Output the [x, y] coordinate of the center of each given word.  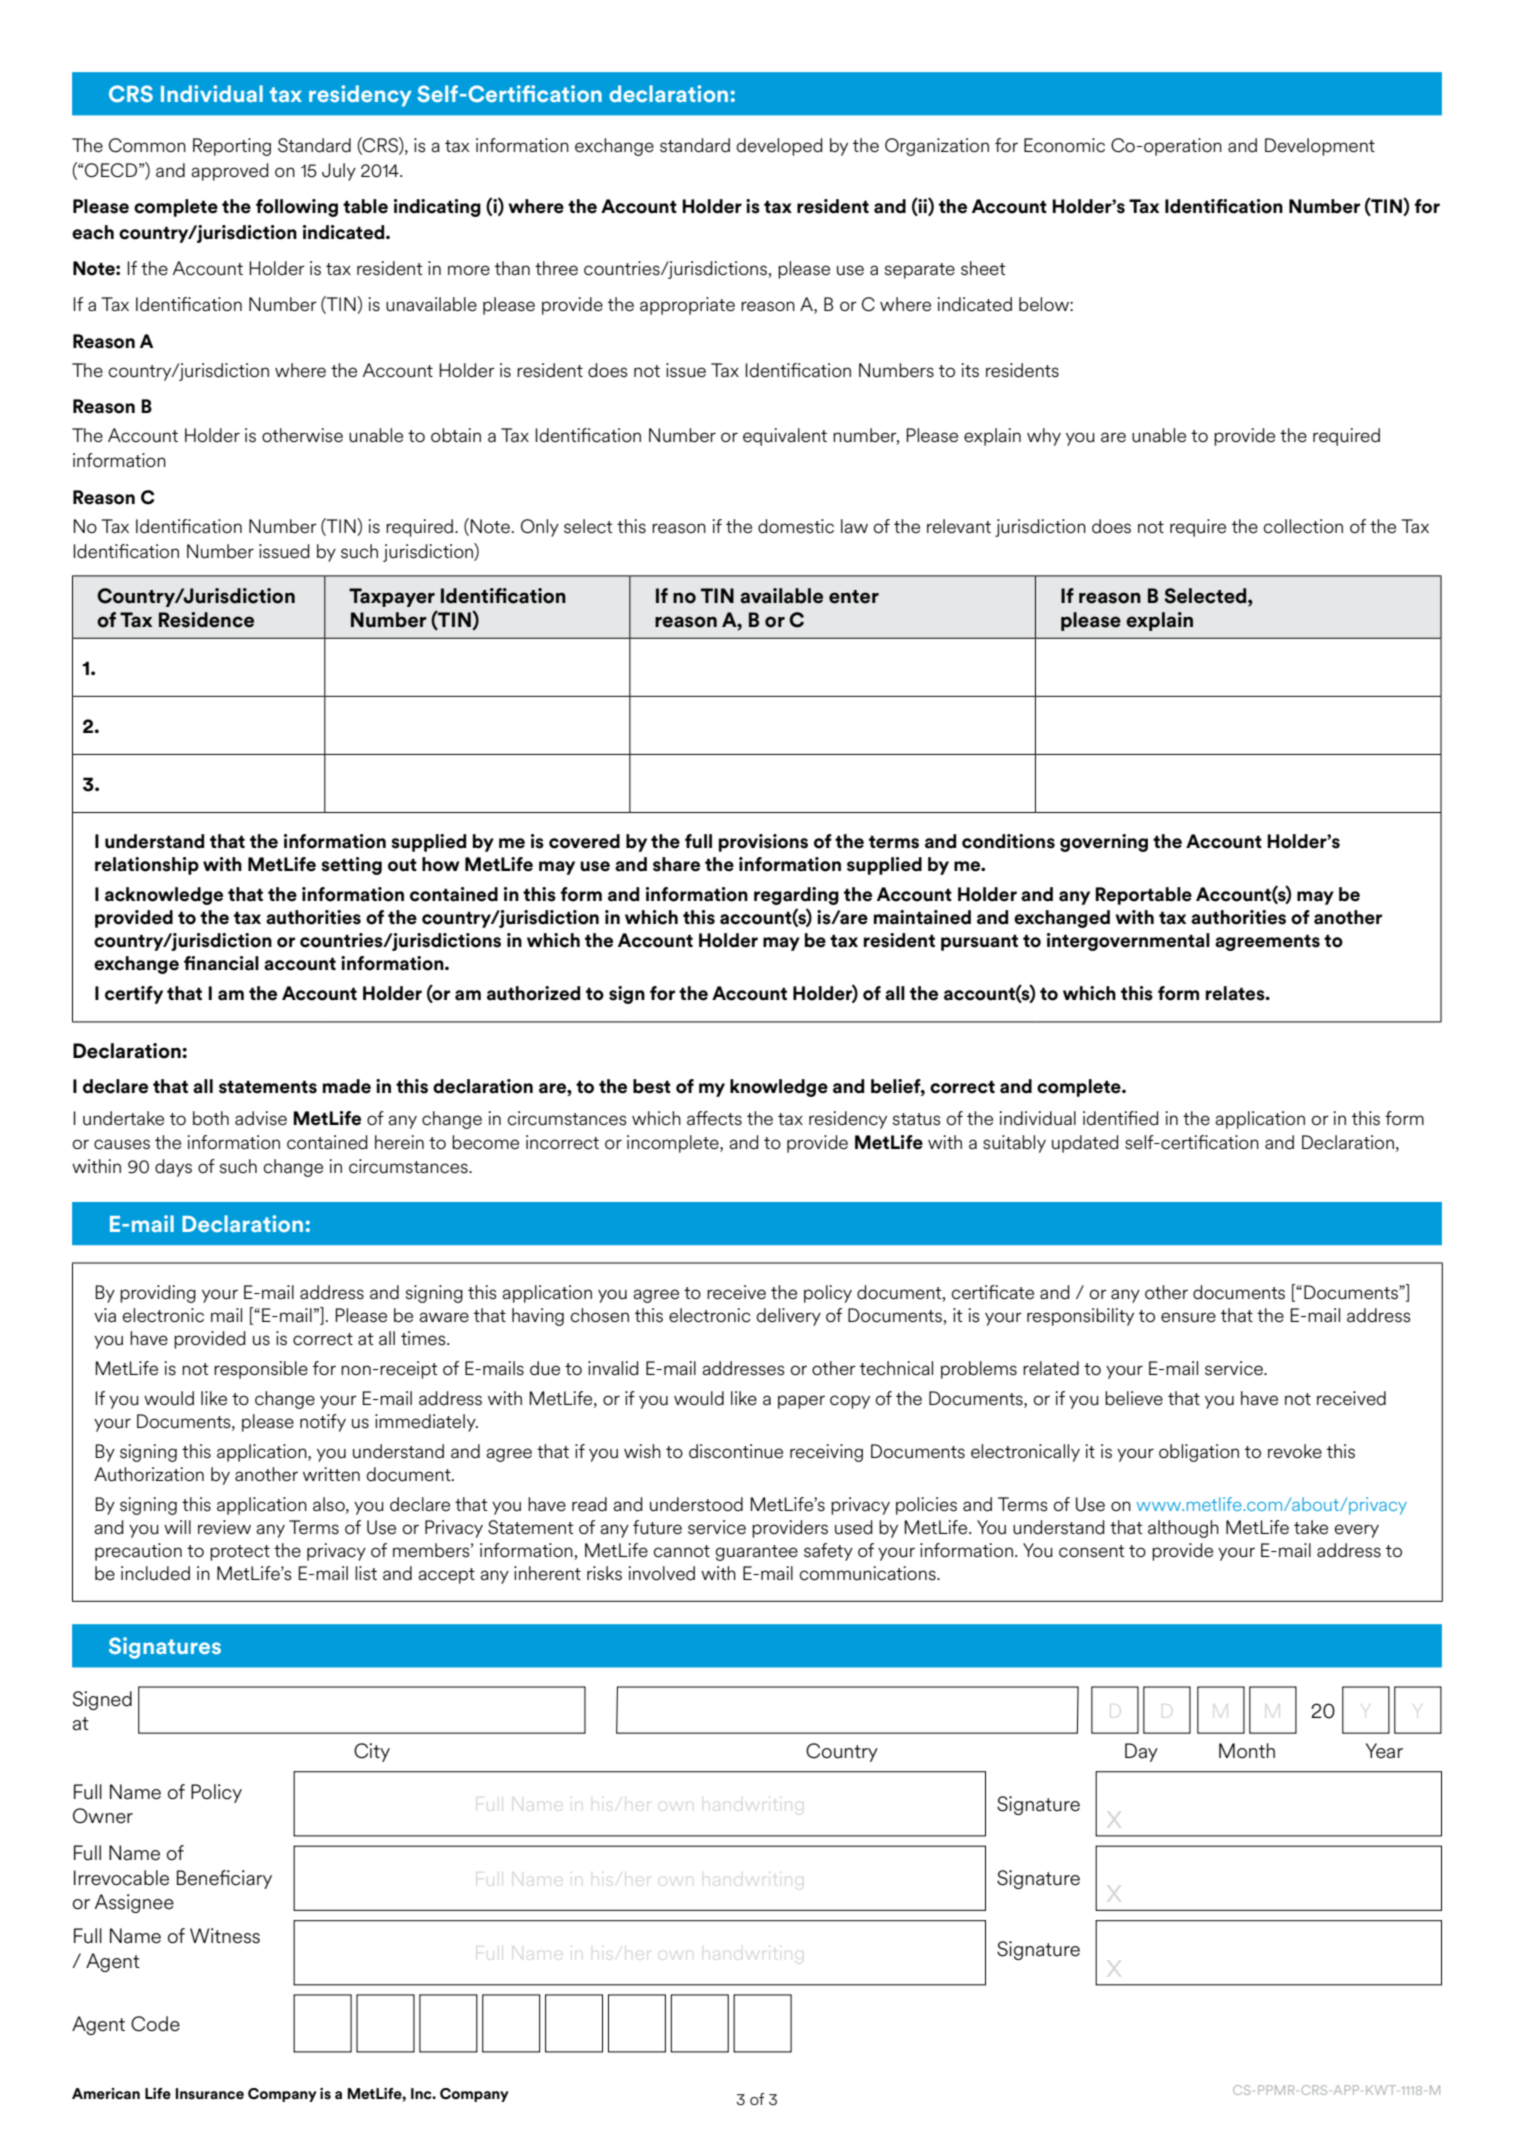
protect [240, 1553]
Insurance [210, 2094]
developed [779, 147]
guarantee [757, 1553]
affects [714, 1118]
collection [1303, 526]
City [372, 1752]
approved [230, 172]
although [1183, 1529]
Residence [206, 620]
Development [1320, 147]
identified [1121, 1118]
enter [854, 597]
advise [261, 1118]
